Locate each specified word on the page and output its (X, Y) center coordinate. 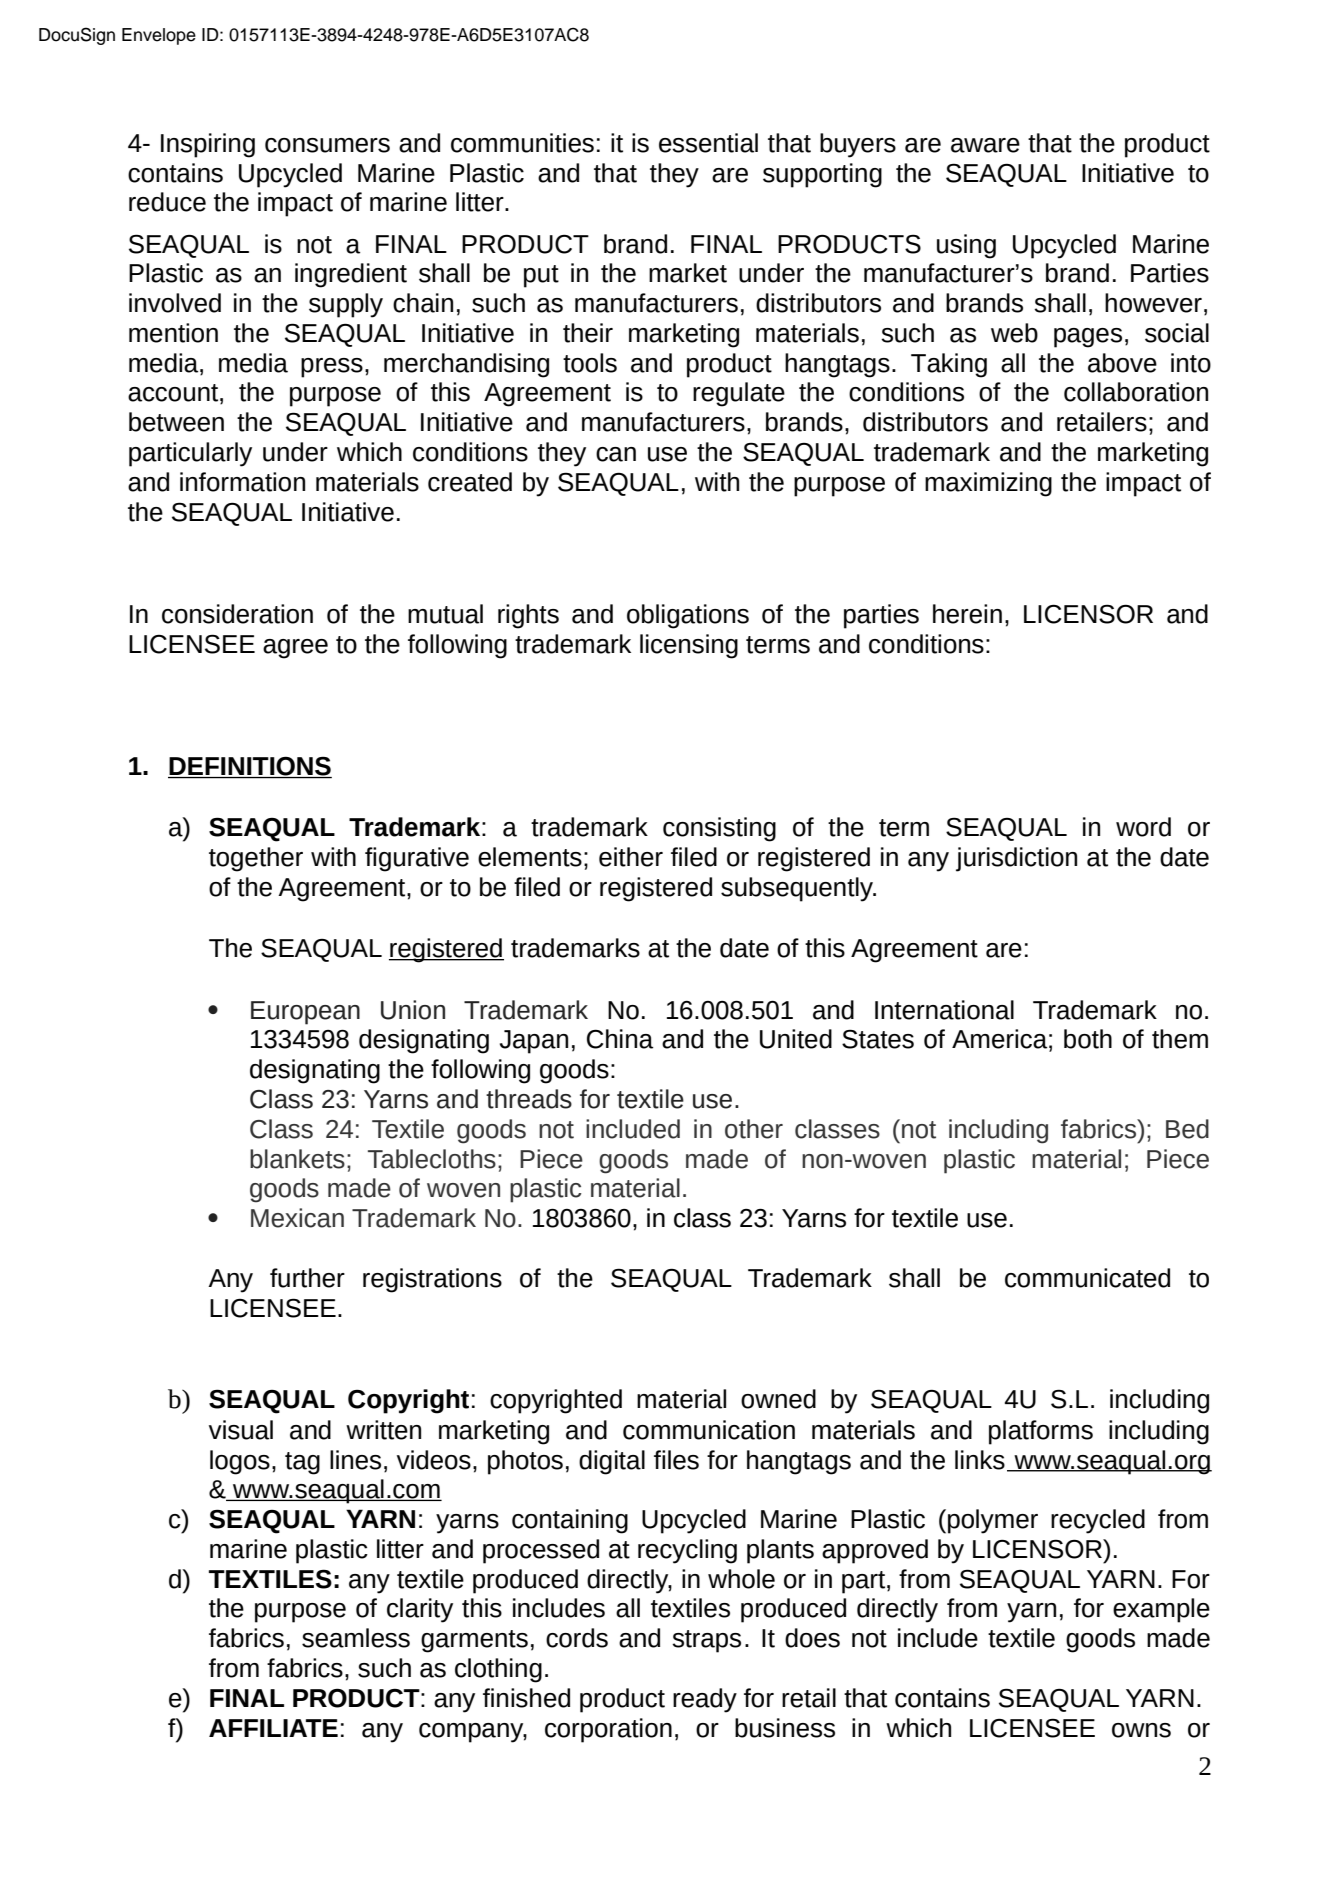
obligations (688, 616)
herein (967, 614)
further (307, 1278)
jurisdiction (1016, 859)
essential (708, 143)
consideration (237, 614)
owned (778, 1399)
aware (985, 145)
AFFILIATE (273, 1728)
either (631, 857)
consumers (327, 145)
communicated (1087, 1278)
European (305, 1013)
